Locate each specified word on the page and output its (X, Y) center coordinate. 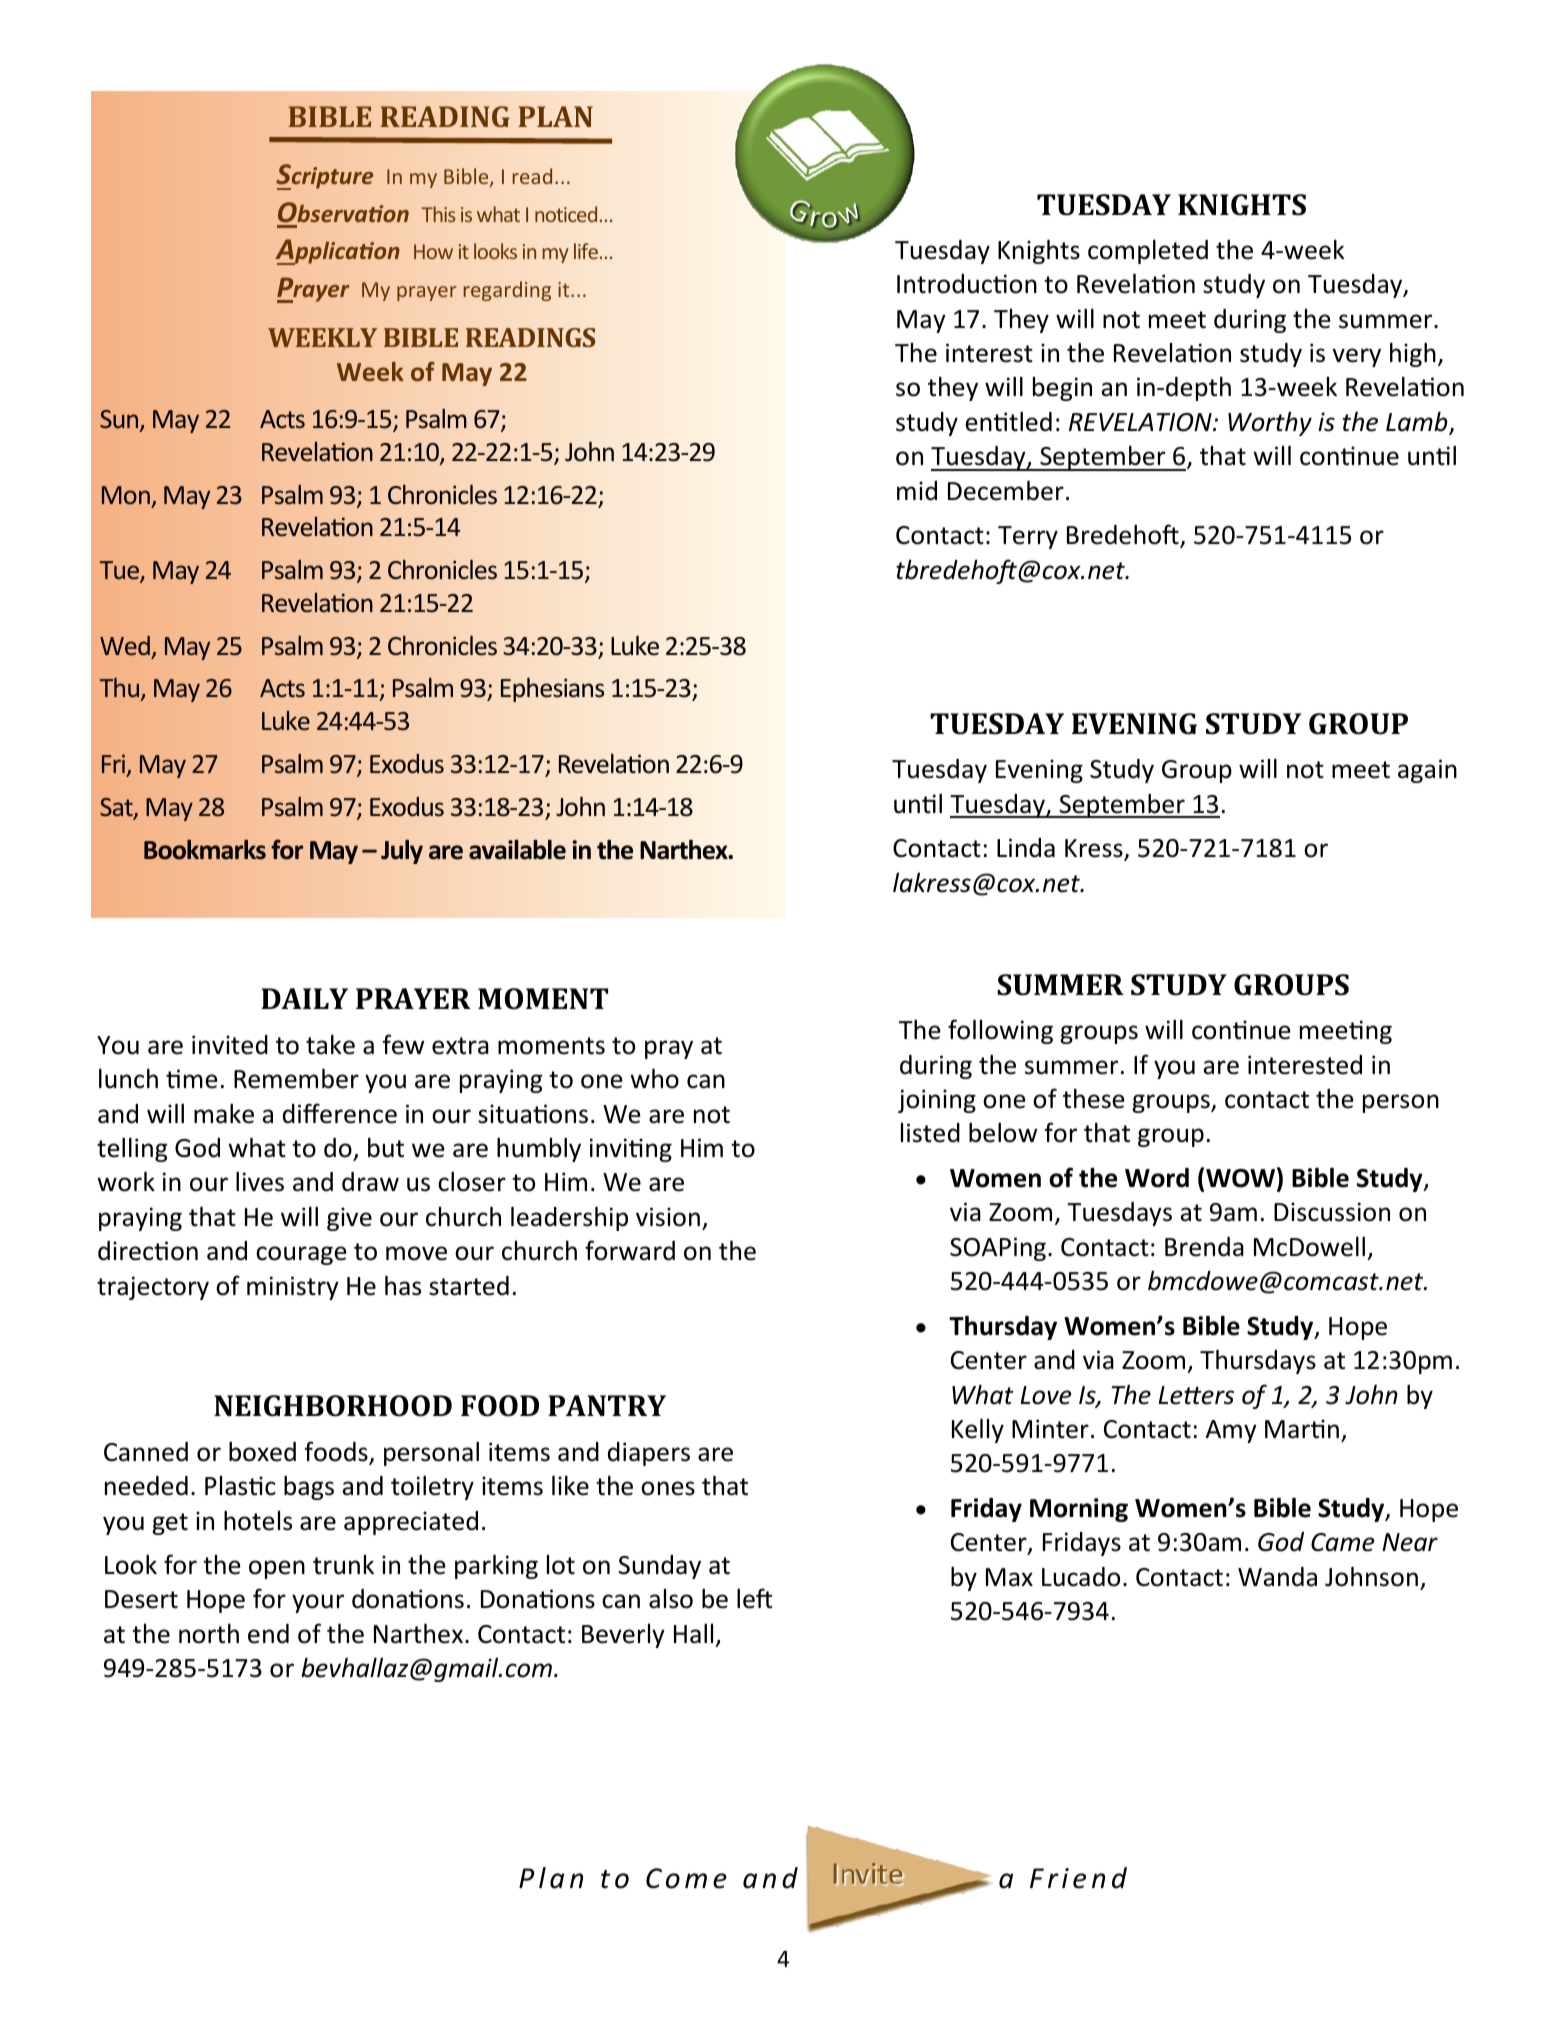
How (433, 251)
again (1427, 771)
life (586, 251)
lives (260, 1181)
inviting (631, 1150)
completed (1148, 251)
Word (1157, 1178)
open (277, 1569)
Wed (125, 645)
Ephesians (552, 690)
